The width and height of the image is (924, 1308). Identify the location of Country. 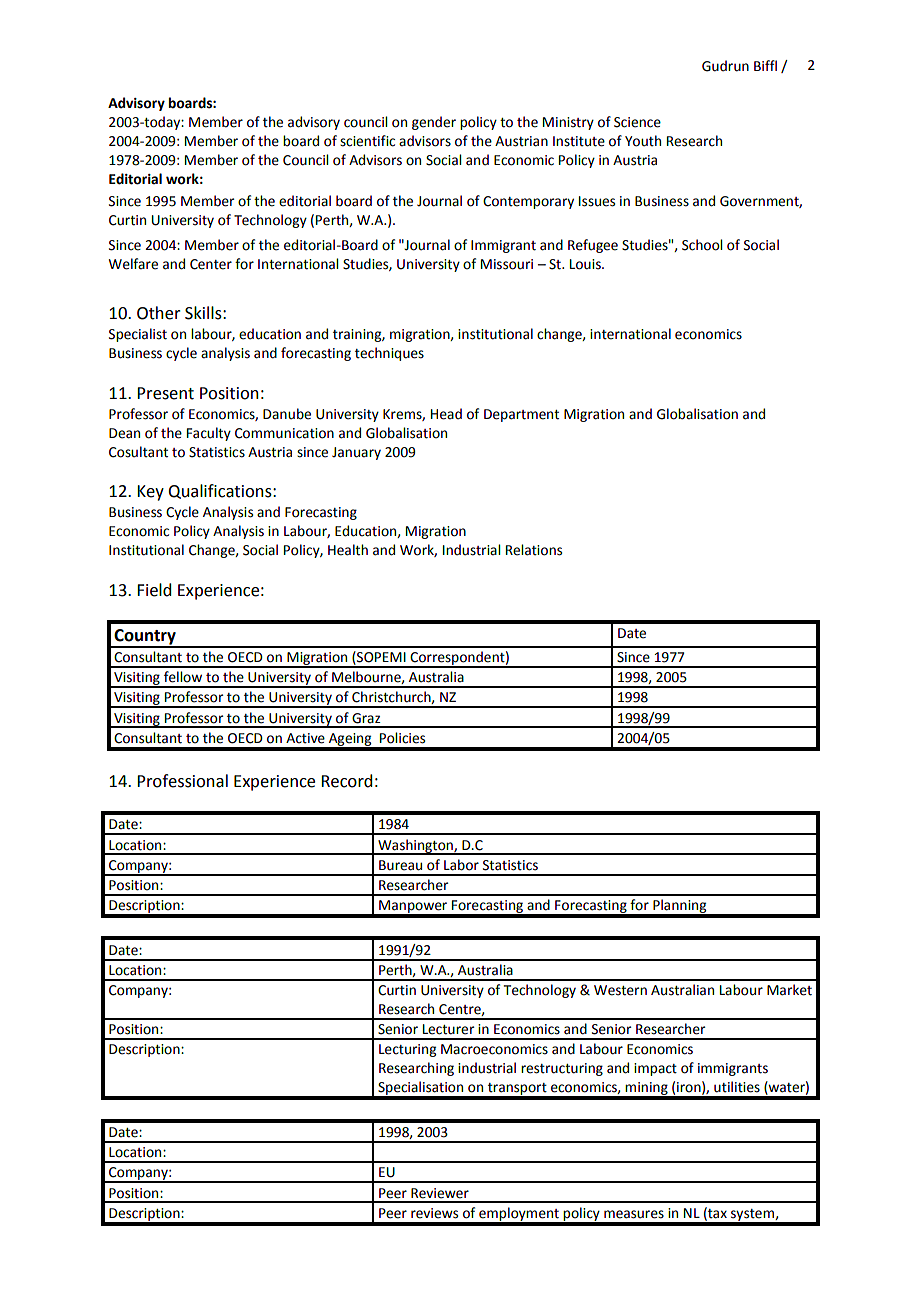
(145, 638).
